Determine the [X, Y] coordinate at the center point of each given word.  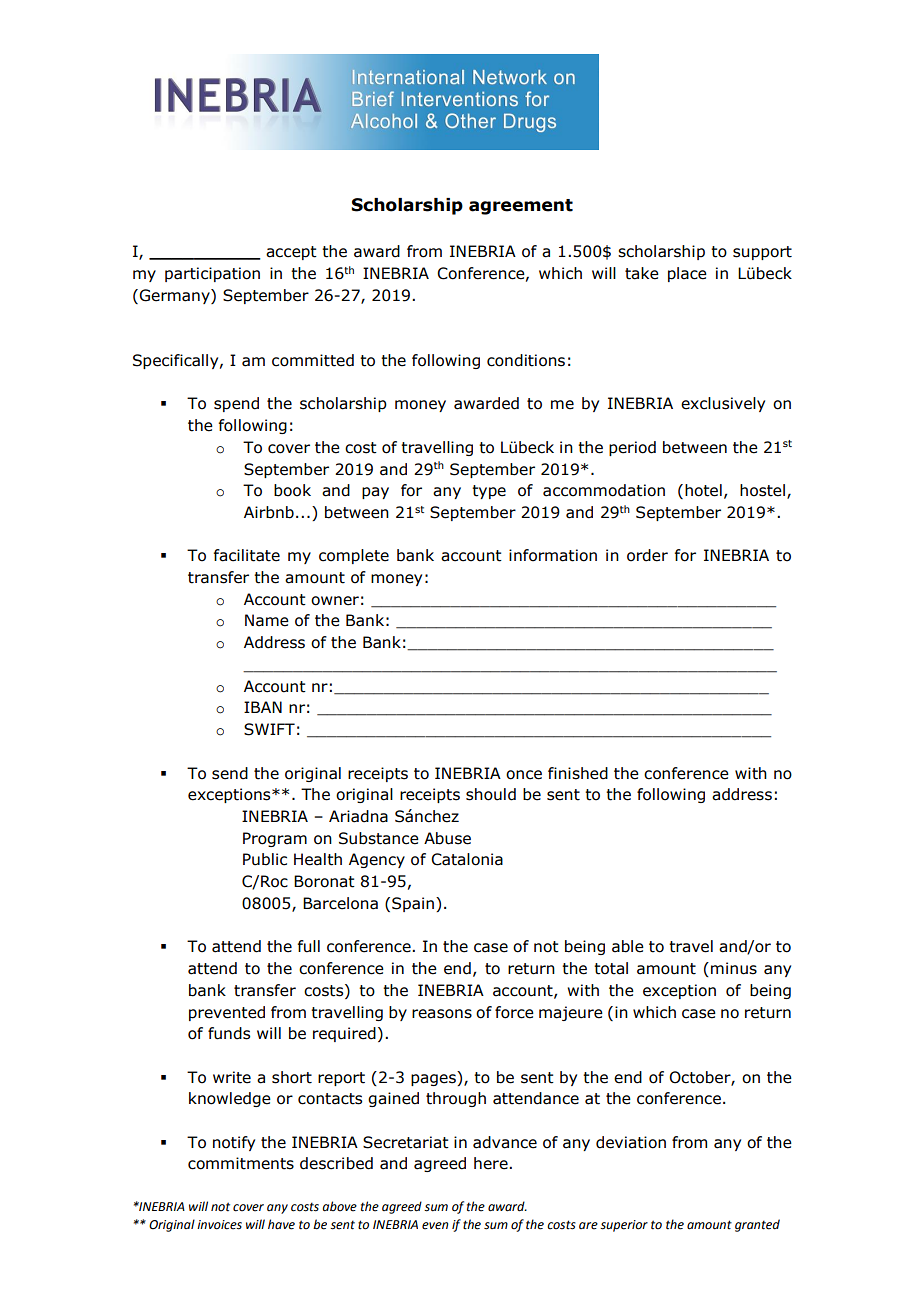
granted [757, 1225]
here [492, 1163]
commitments [241, 1163]
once [524, 775]
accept [291, 253]
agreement [521, 207]
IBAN [263, 707]
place [687, 274]
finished [578, 773]
